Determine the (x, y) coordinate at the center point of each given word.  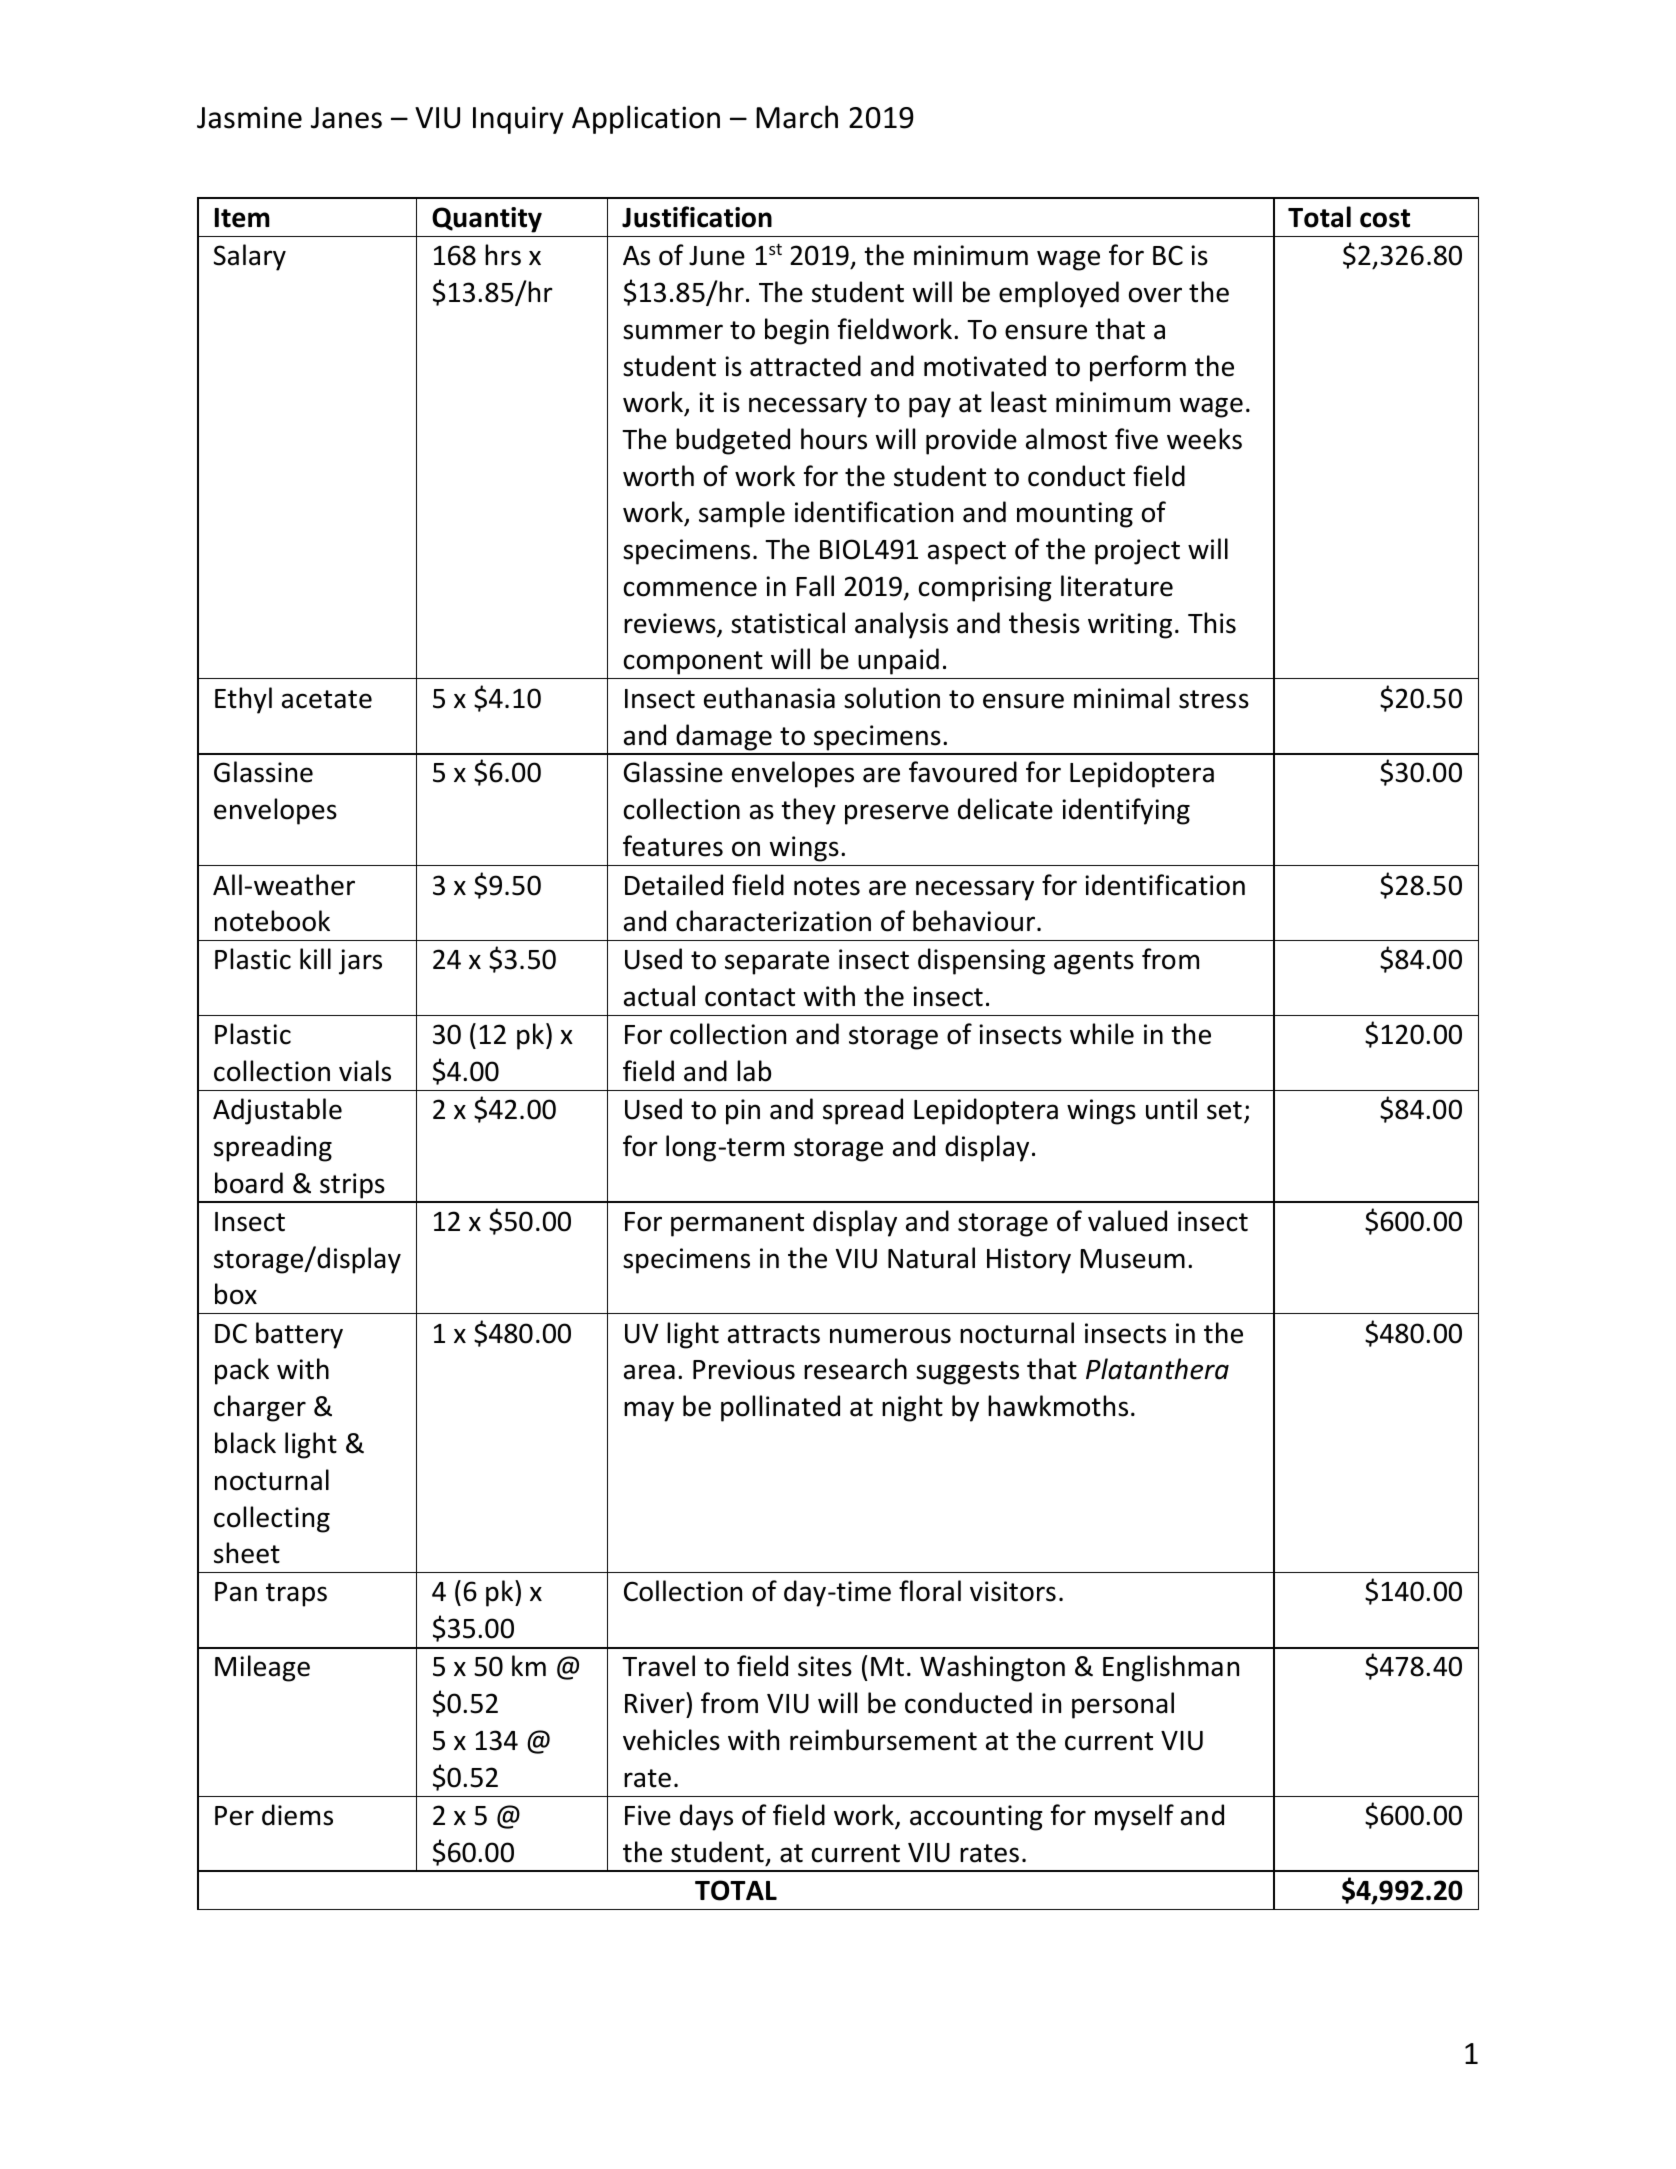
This (1212, 623)
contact (750, 997)
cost (1385, 218)
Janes (346, 118)
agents (1094, 963)
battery (299, 1335)
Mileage (262, 1668)
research (855, 1369)
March (797, 117)
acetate (327, 699)
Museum (1132, 1259)
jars (360, 962)
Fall (815, 586)
